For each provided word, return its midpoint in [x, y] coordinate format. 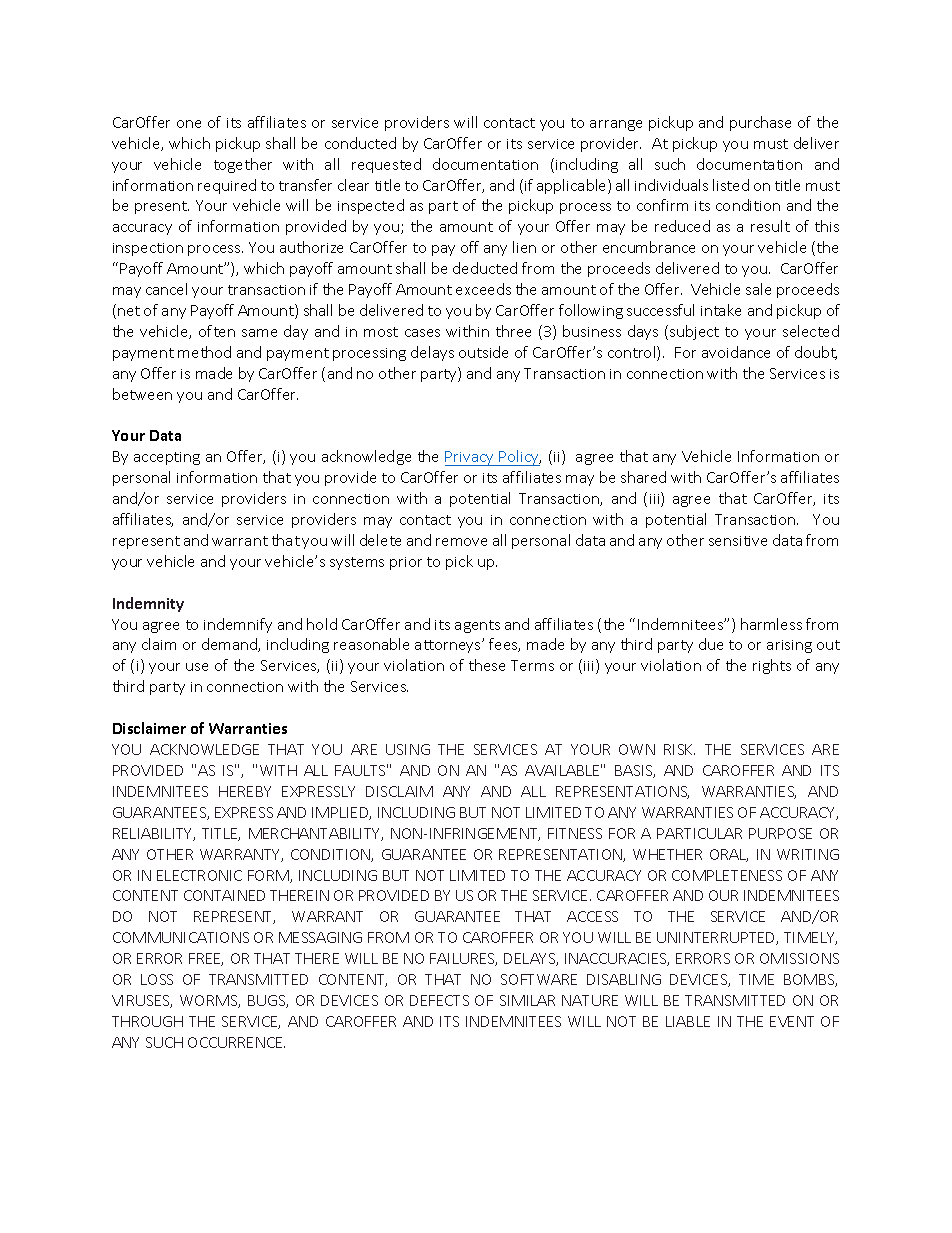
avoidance [736, 352]
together [243, 165]
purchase [760, 123]
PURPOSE [780, 833]
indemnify [238, 625]
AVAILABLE [563, 770]
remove [461, 542]
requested [386, 165]
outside [483, 352]
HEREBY [245, 791]
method [204, 352]
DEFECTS [439, 1000]
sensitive [738, 541]
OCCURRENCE [236, 1042]
